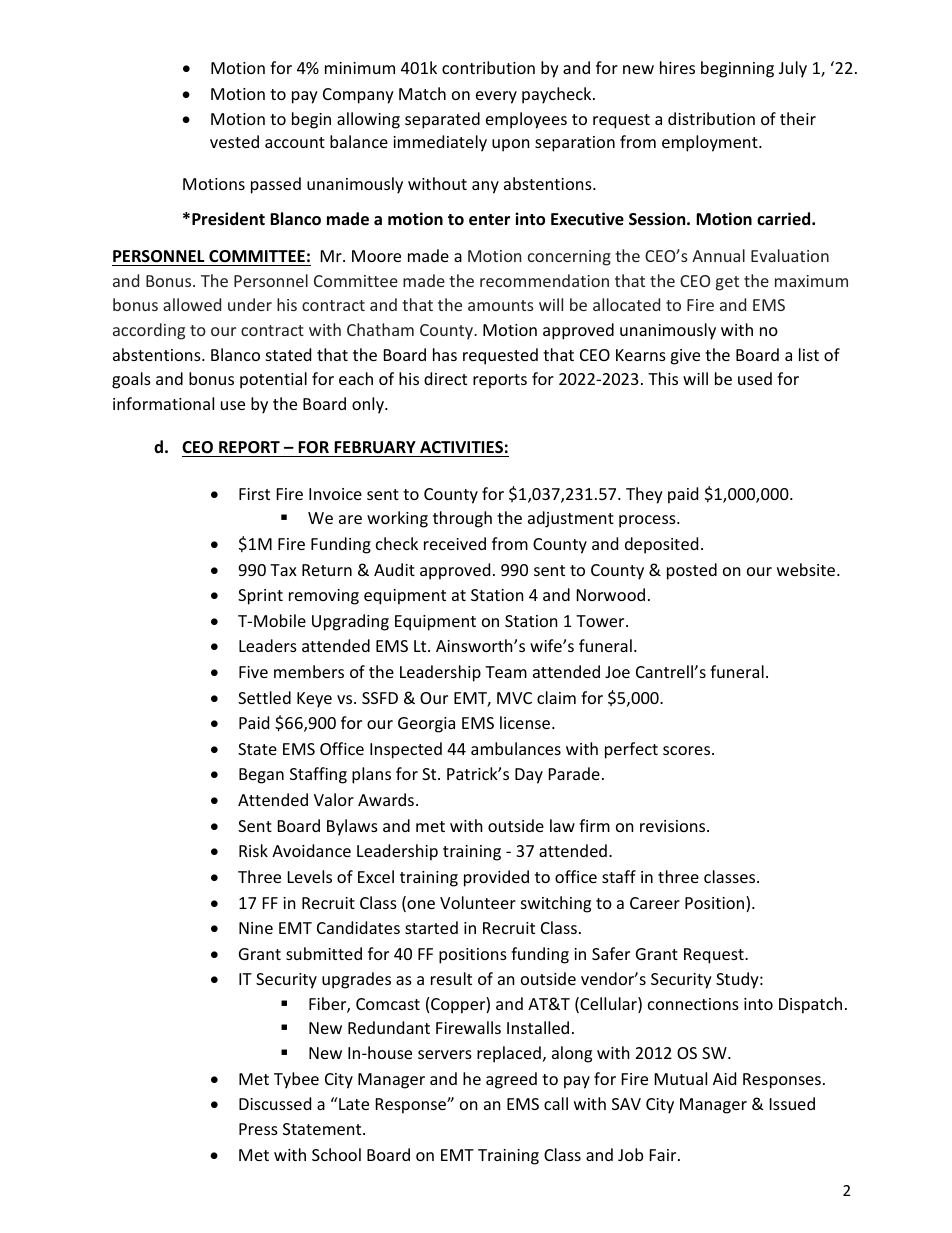 This image has width=952, height=1233. Describe the element at coordinates (496, 97) in the image. I see `every` at that location.
